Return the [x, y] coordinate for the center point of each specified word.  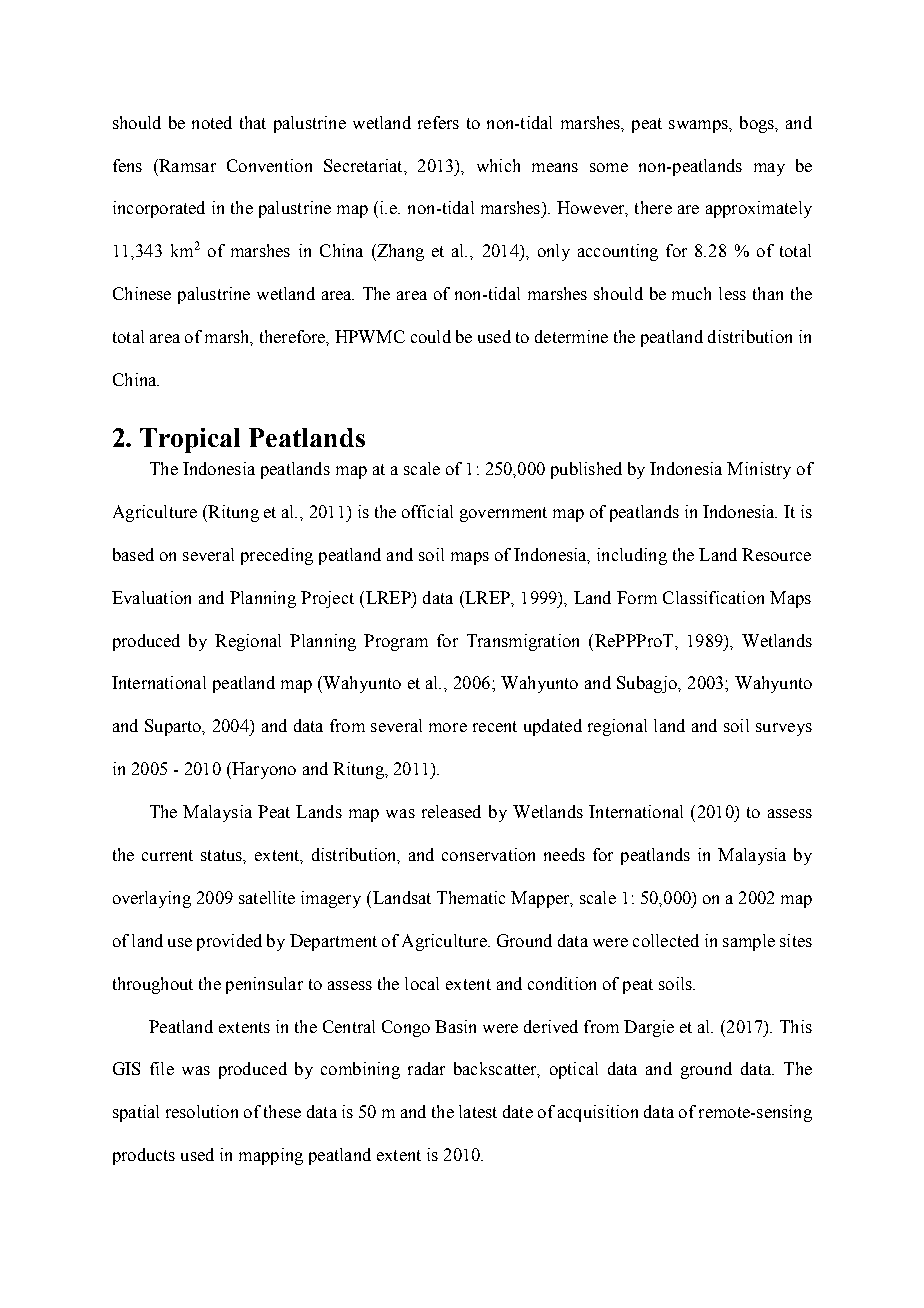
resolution [202, 1111]
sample [749, 942]
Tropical [190, 440]
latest [478, 1111]
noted [212, 122]
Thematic [471, 897]
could [431, 336]
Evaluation [151, 597]
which [498, 165]
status [222, 855]
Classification [713, 597]
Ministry [759, 470]
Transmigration [523, 642]
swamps [699, 126]
